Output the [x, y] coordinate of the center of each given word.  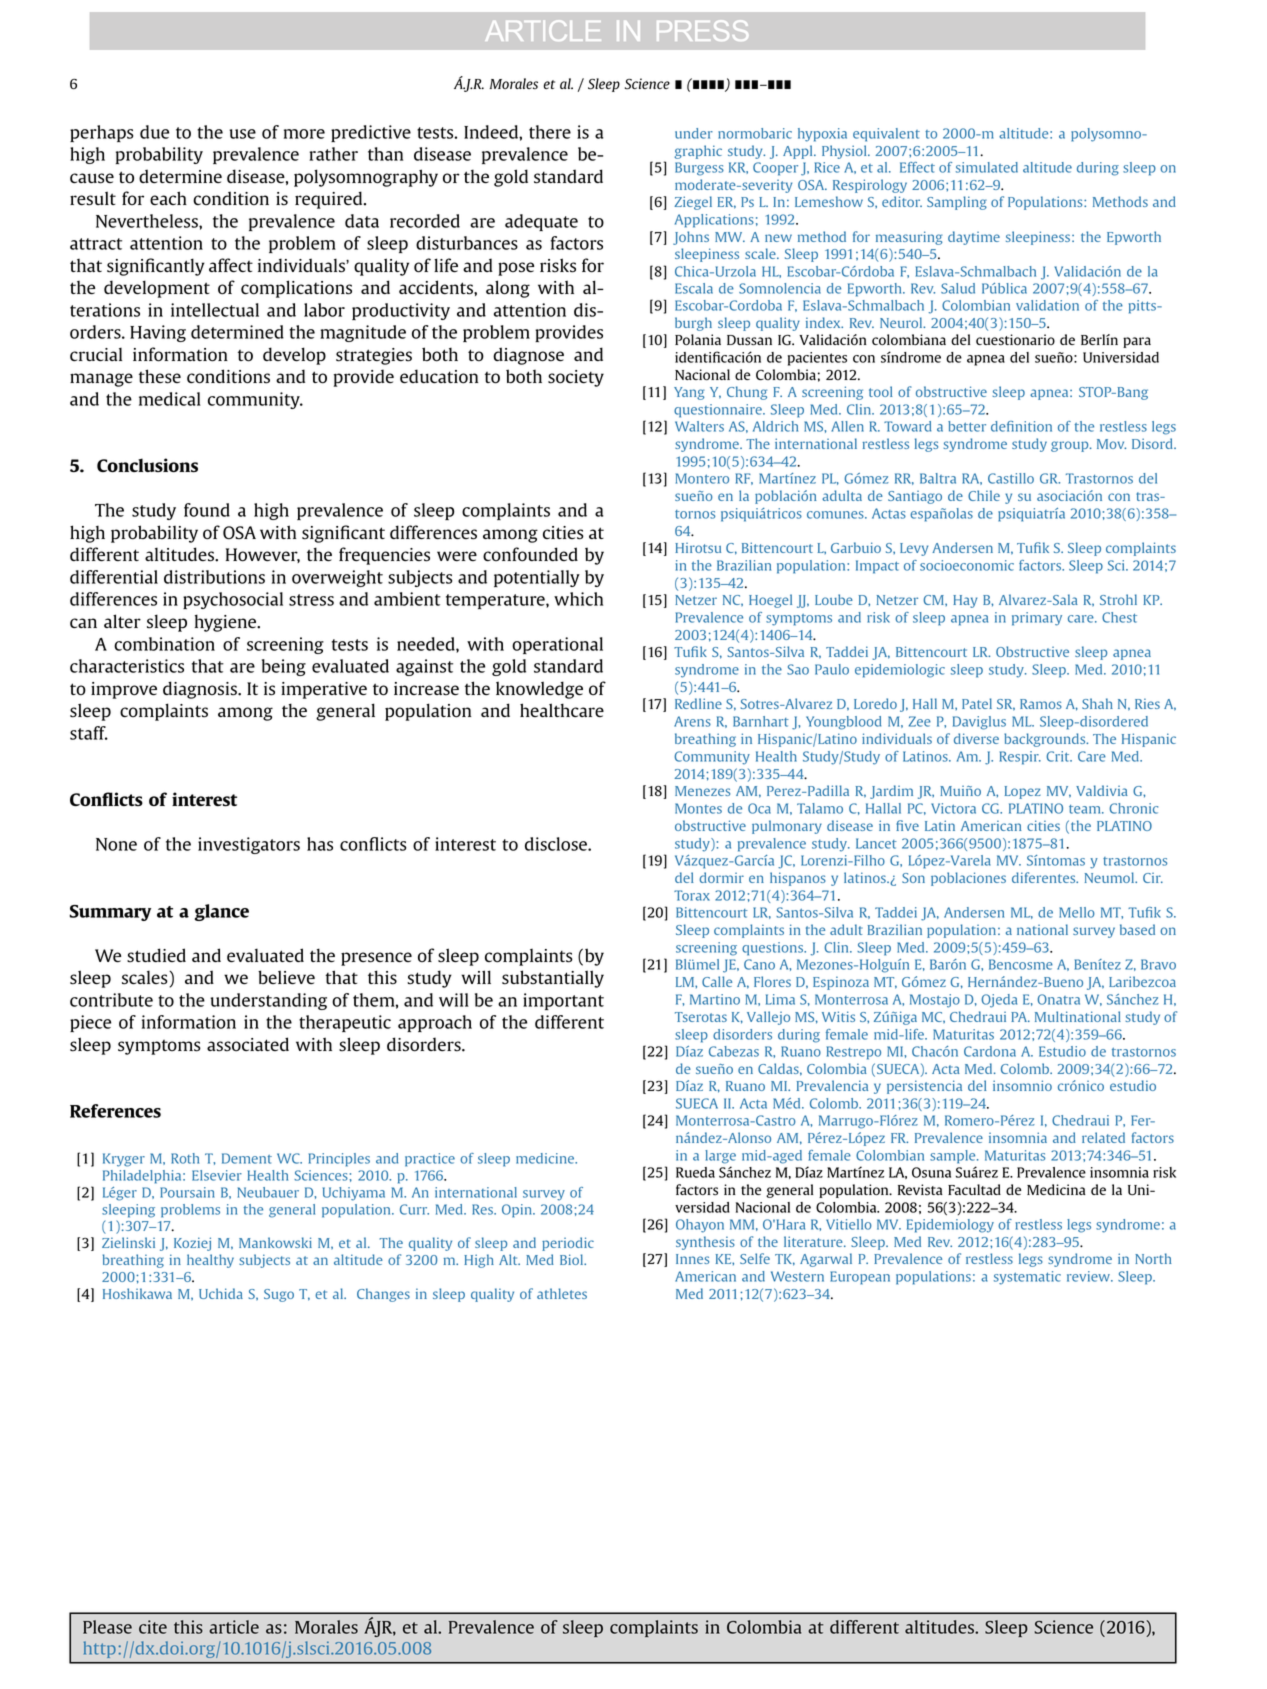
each [168, 198]
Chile [984, 495]
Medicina [1056, 1189]
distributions [214, 577]
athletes [562, 1293]
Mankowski [275, 1242]
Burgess [699, 169]
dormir [721, 877]
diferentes [1045, 877]
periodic [568, 1244]
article [234, 1627]
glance [222, 912]
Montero [702, 478]
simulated [987, 167]
